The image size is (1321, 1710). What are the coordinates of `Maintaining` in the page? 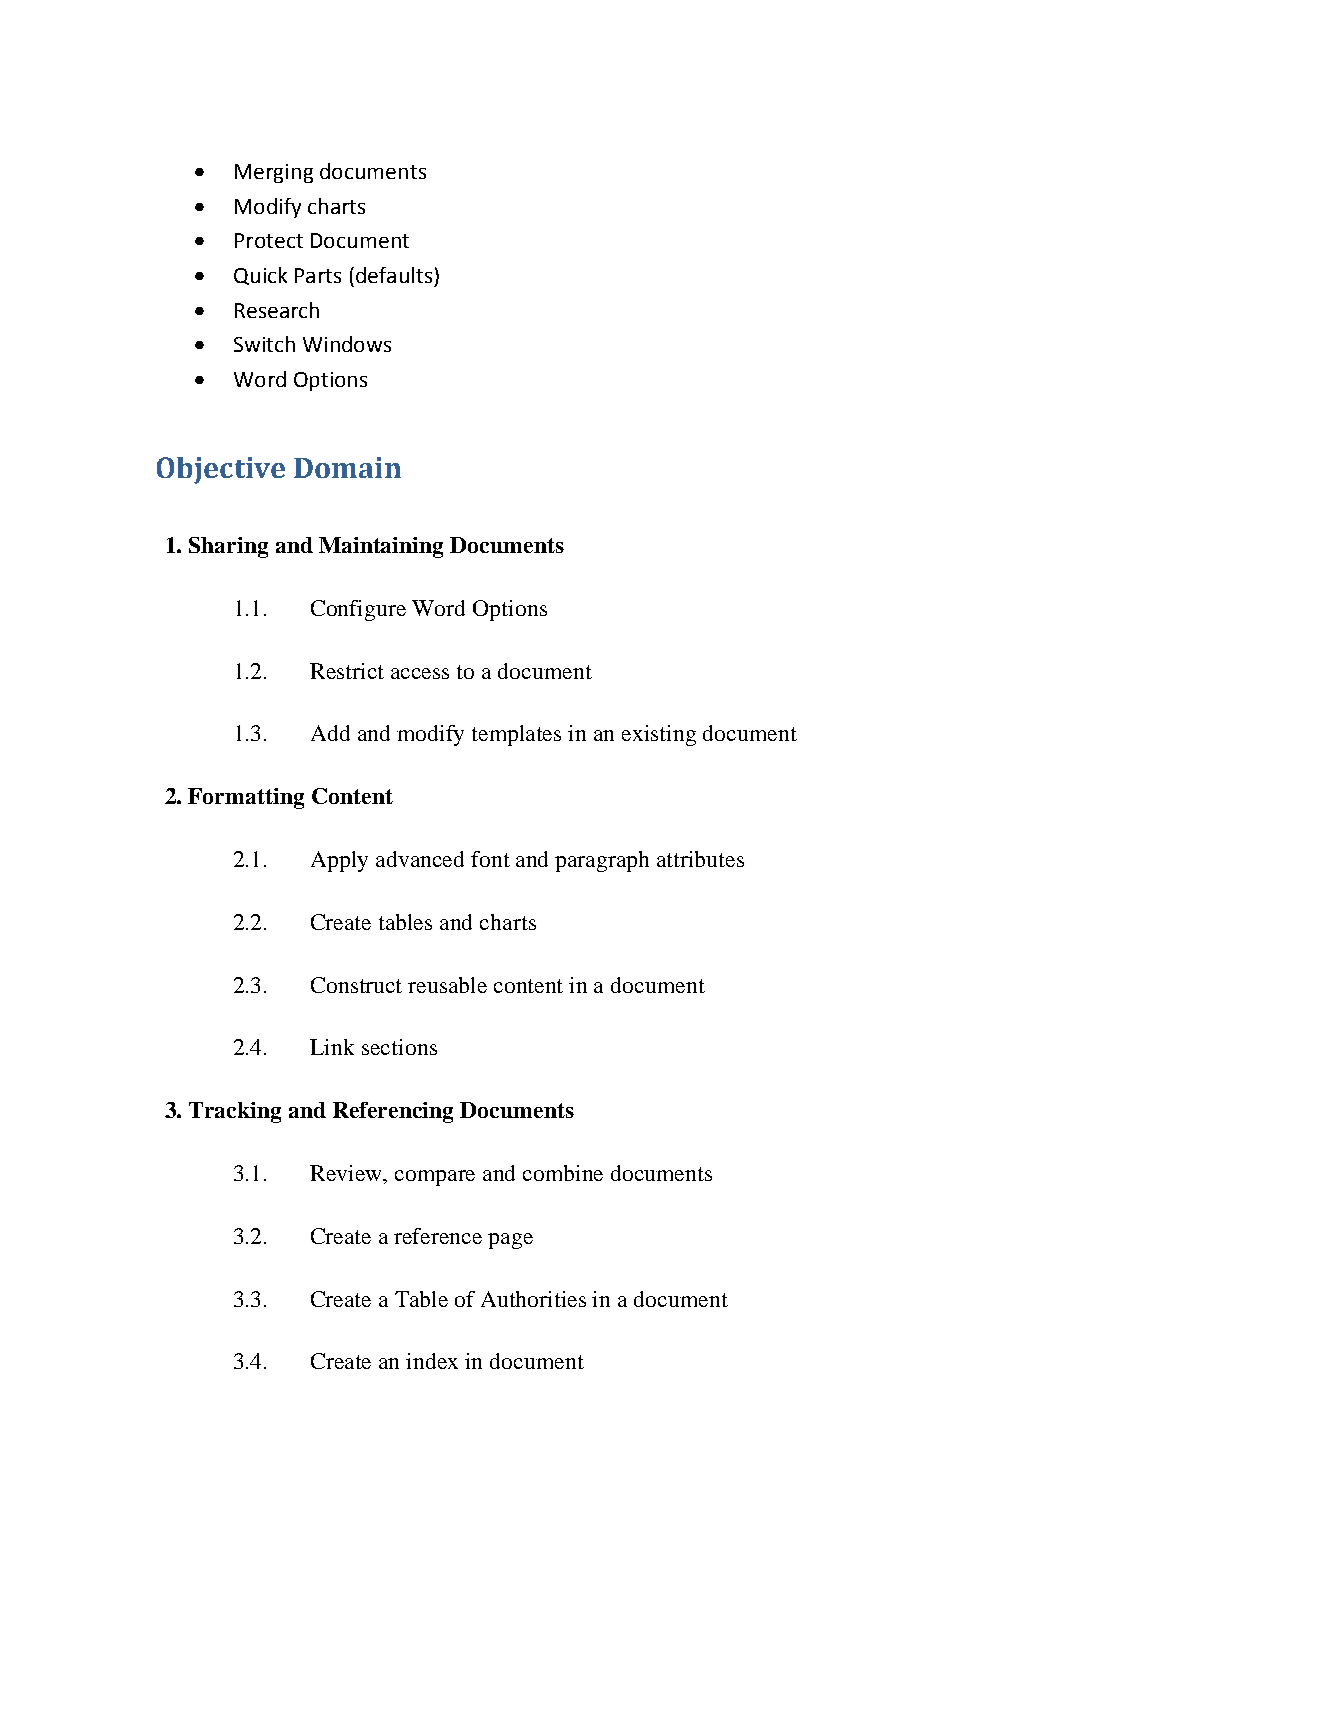 It's located at (381, 547).
